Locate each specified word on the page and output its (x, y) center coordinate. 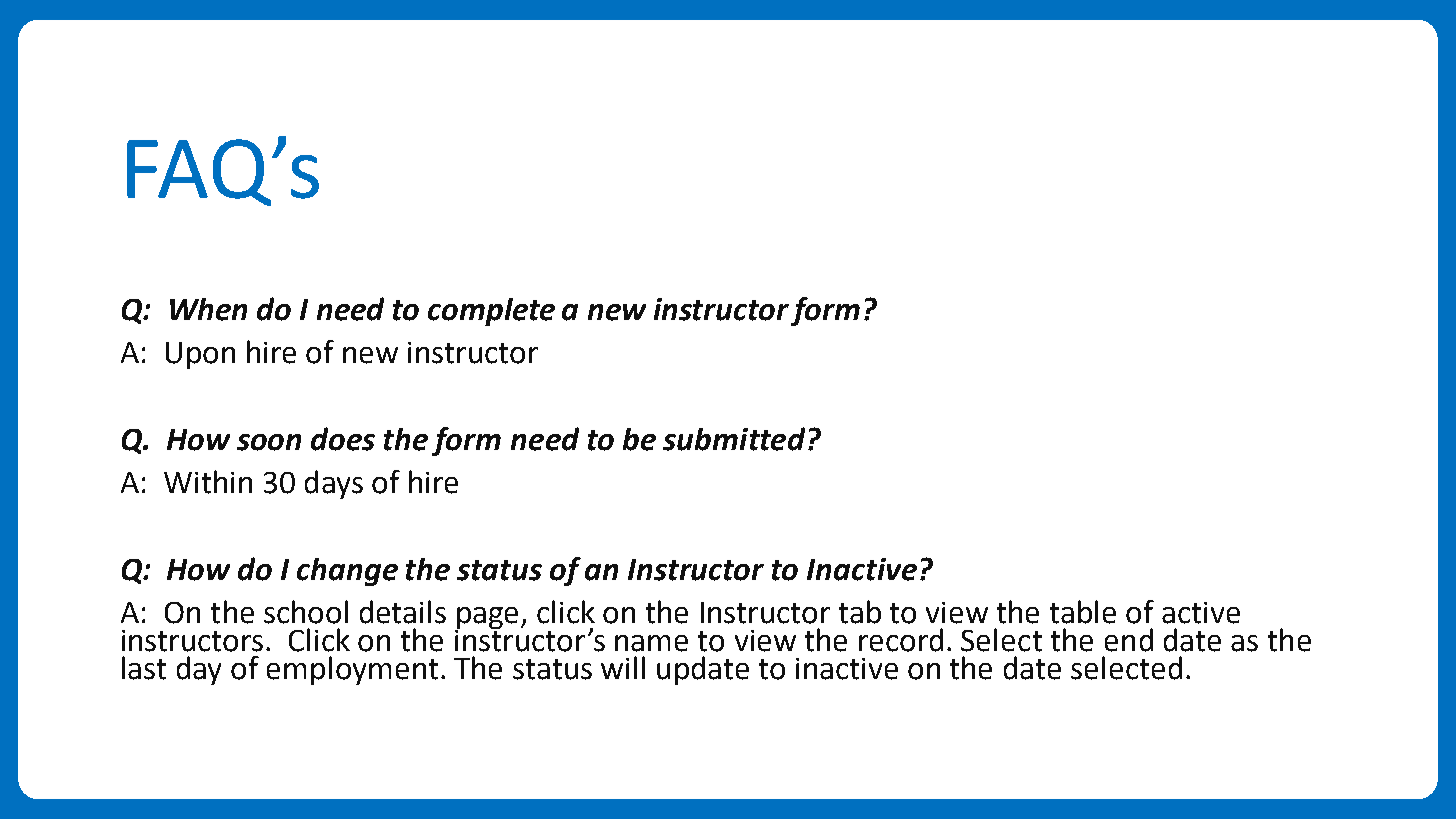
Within (208, 482)
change (347, 572)
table (1083, 612)
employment (352, 670)
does (343, 439)
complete (491, 312)
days (334, 484)
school (306, 612)
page (486, 619)
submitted (734, 439)
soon (269, 442)
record (901, 640)
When (208, 309)
